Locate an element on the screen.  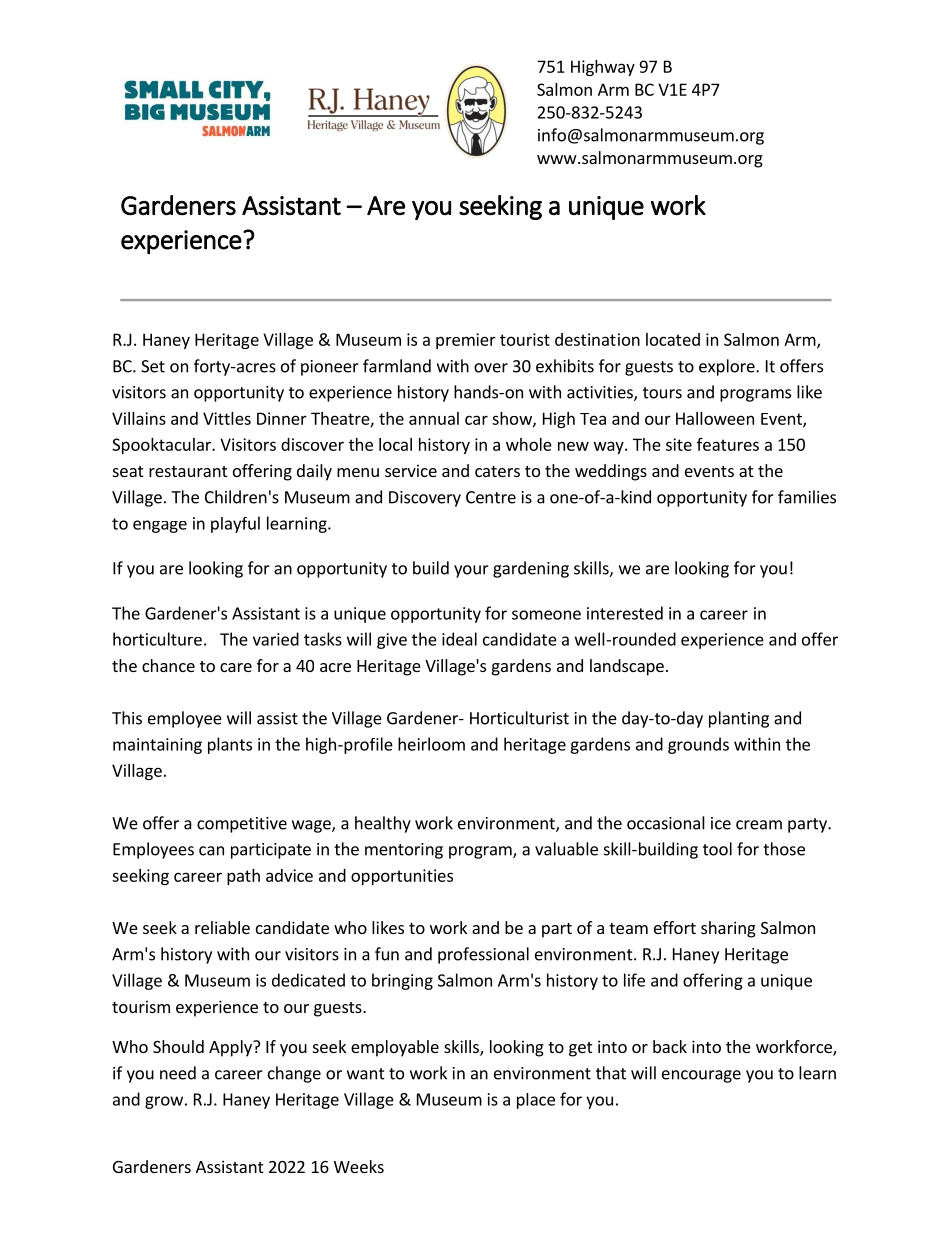
place is located at coordinates (536, 1101).
